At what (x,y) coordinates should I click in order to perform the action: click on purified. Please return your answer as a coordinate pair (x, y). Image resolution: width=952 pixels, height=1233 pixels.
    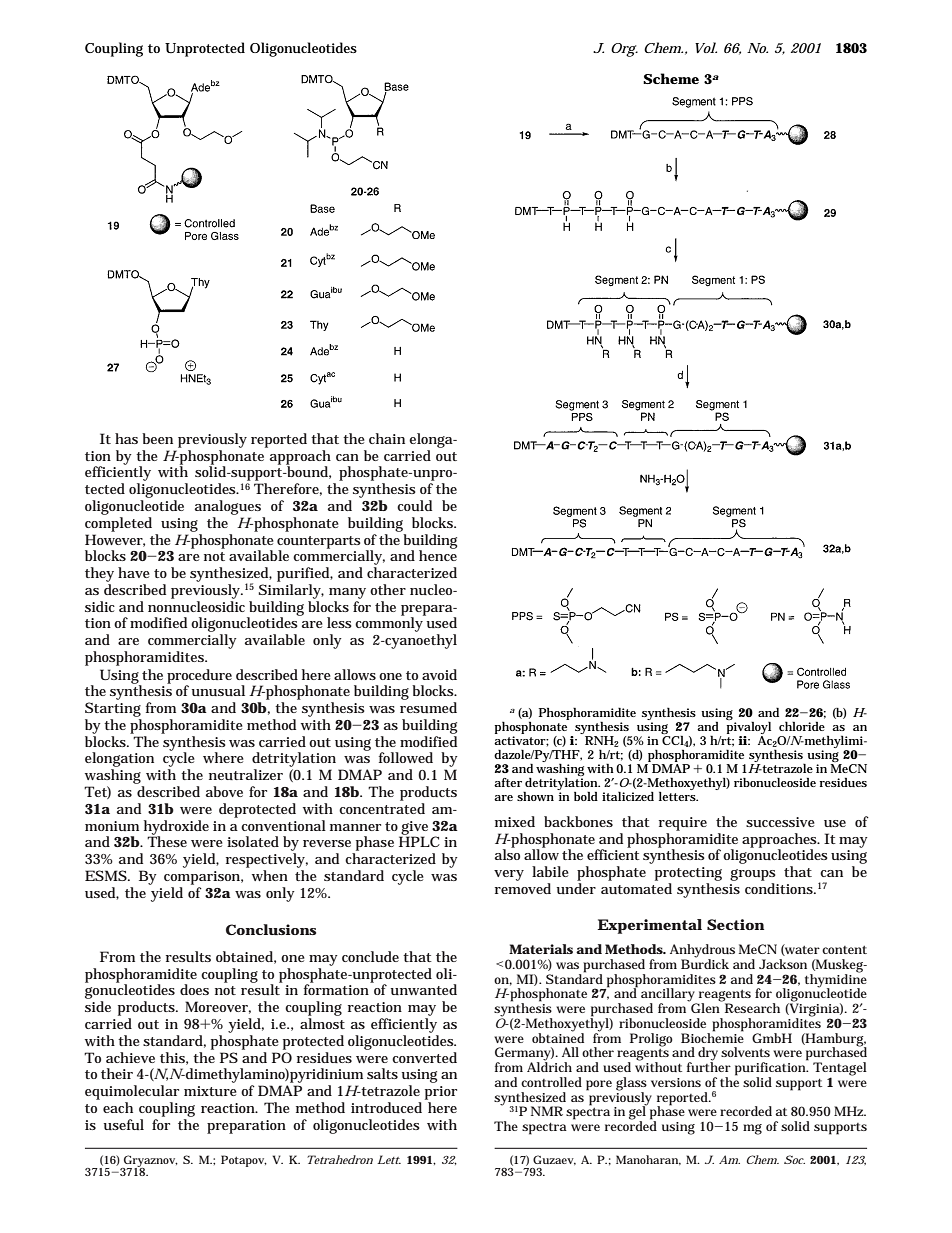
    Looking at the image, I should click on (305, 574).
